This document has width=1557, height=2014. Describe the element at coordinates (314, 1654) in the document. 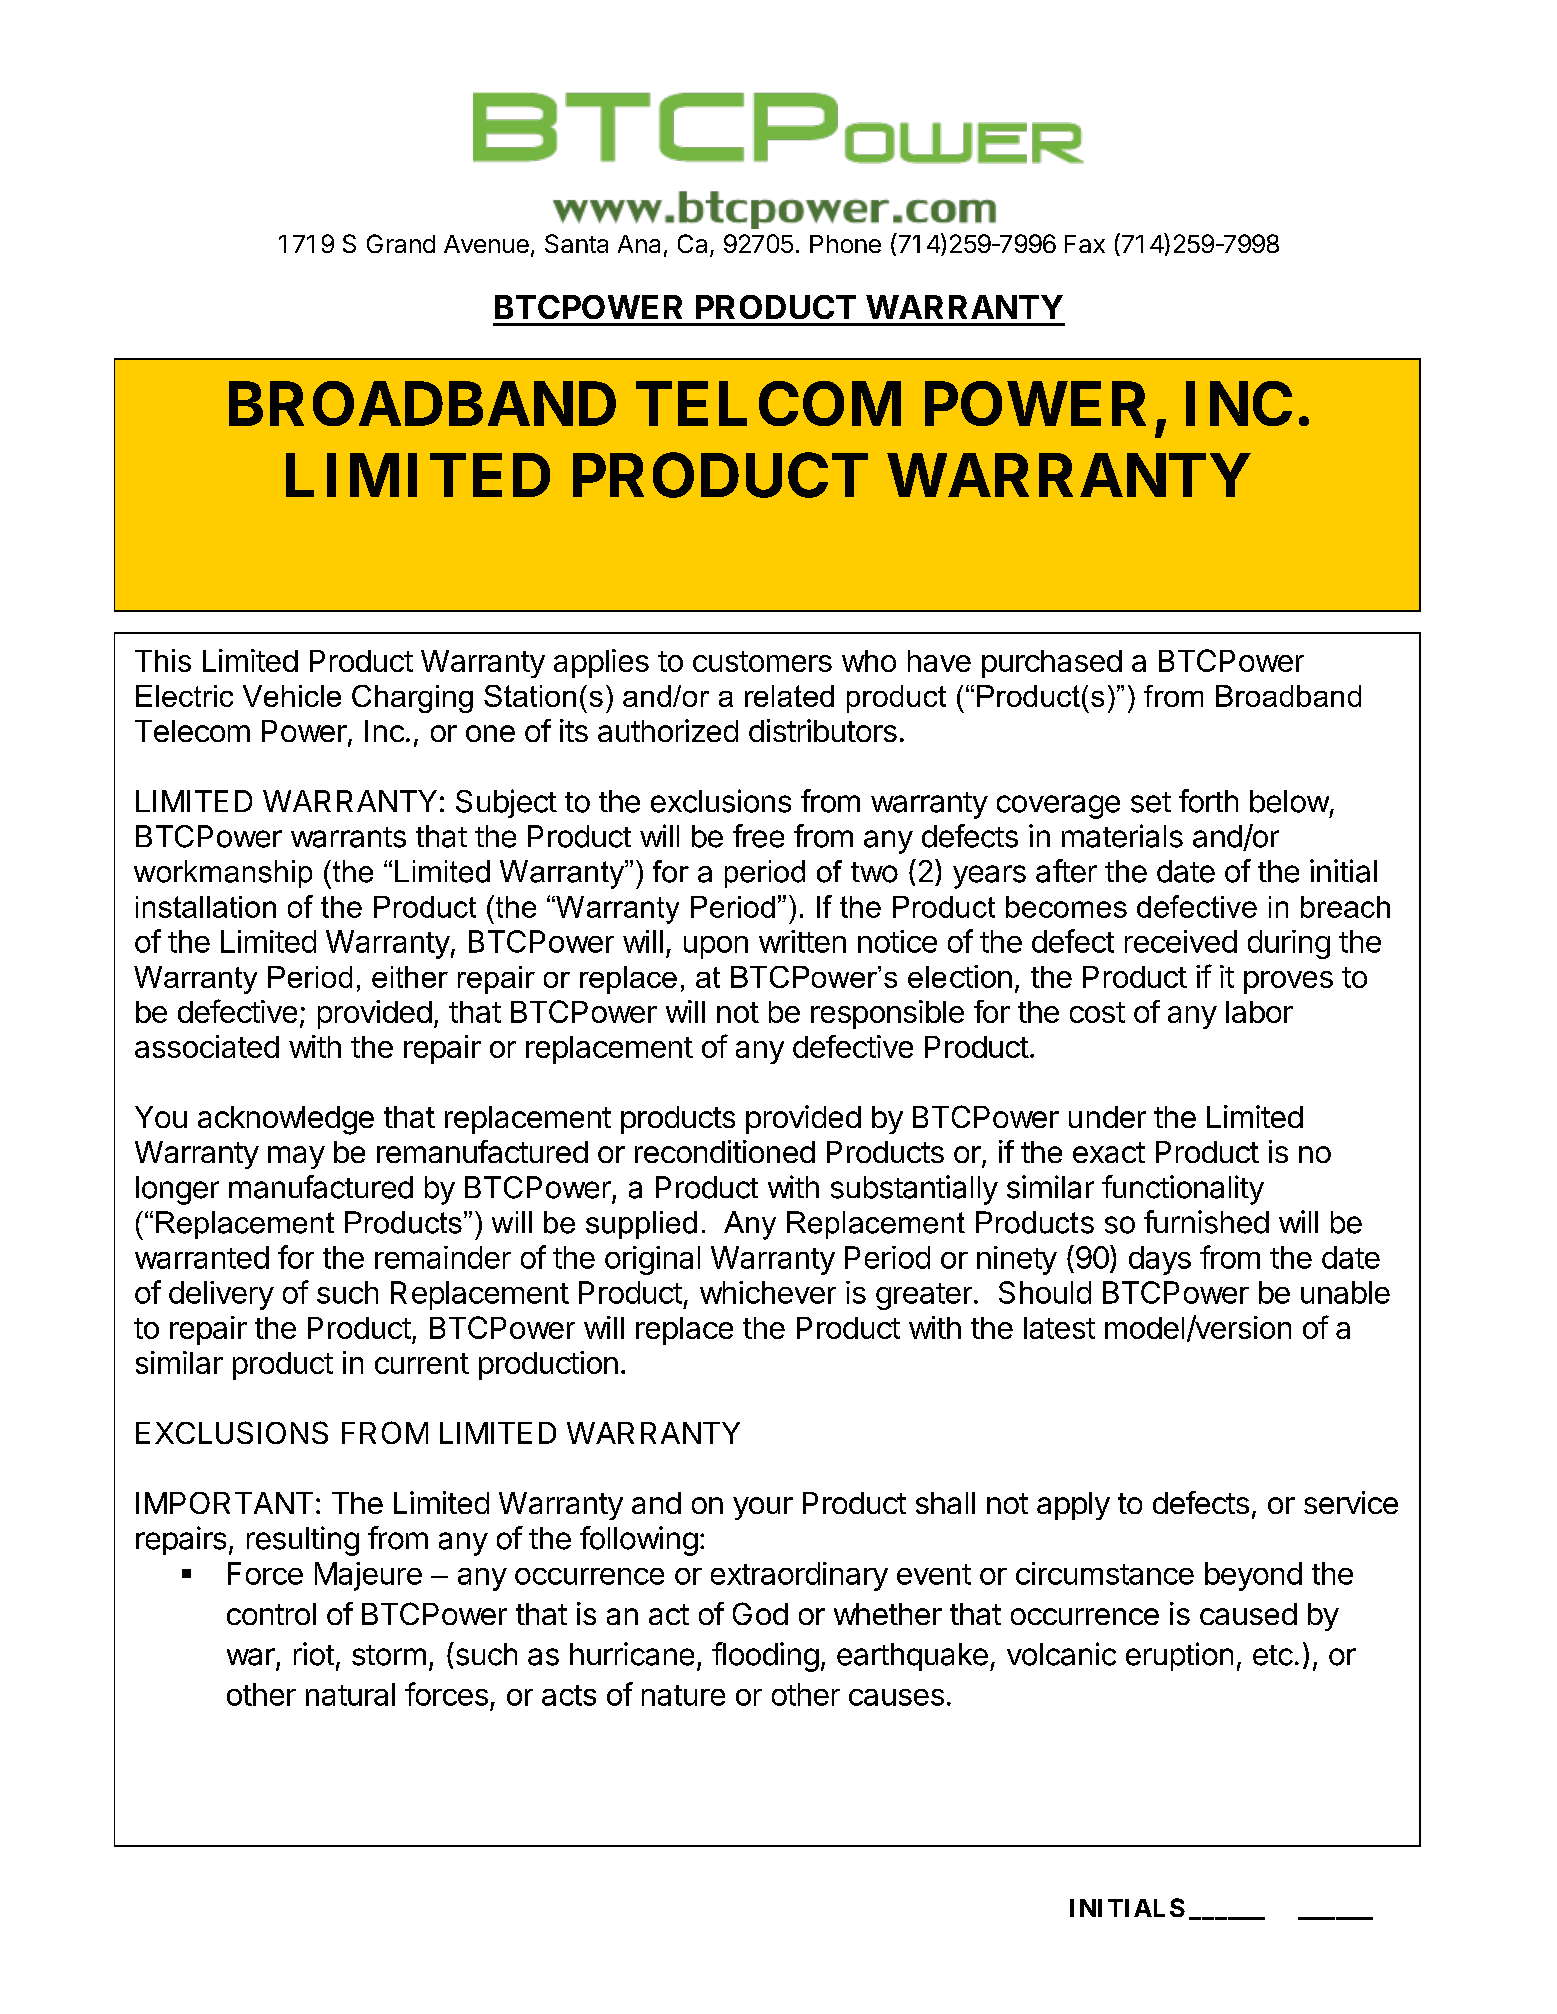

I see `riot` at that location.
